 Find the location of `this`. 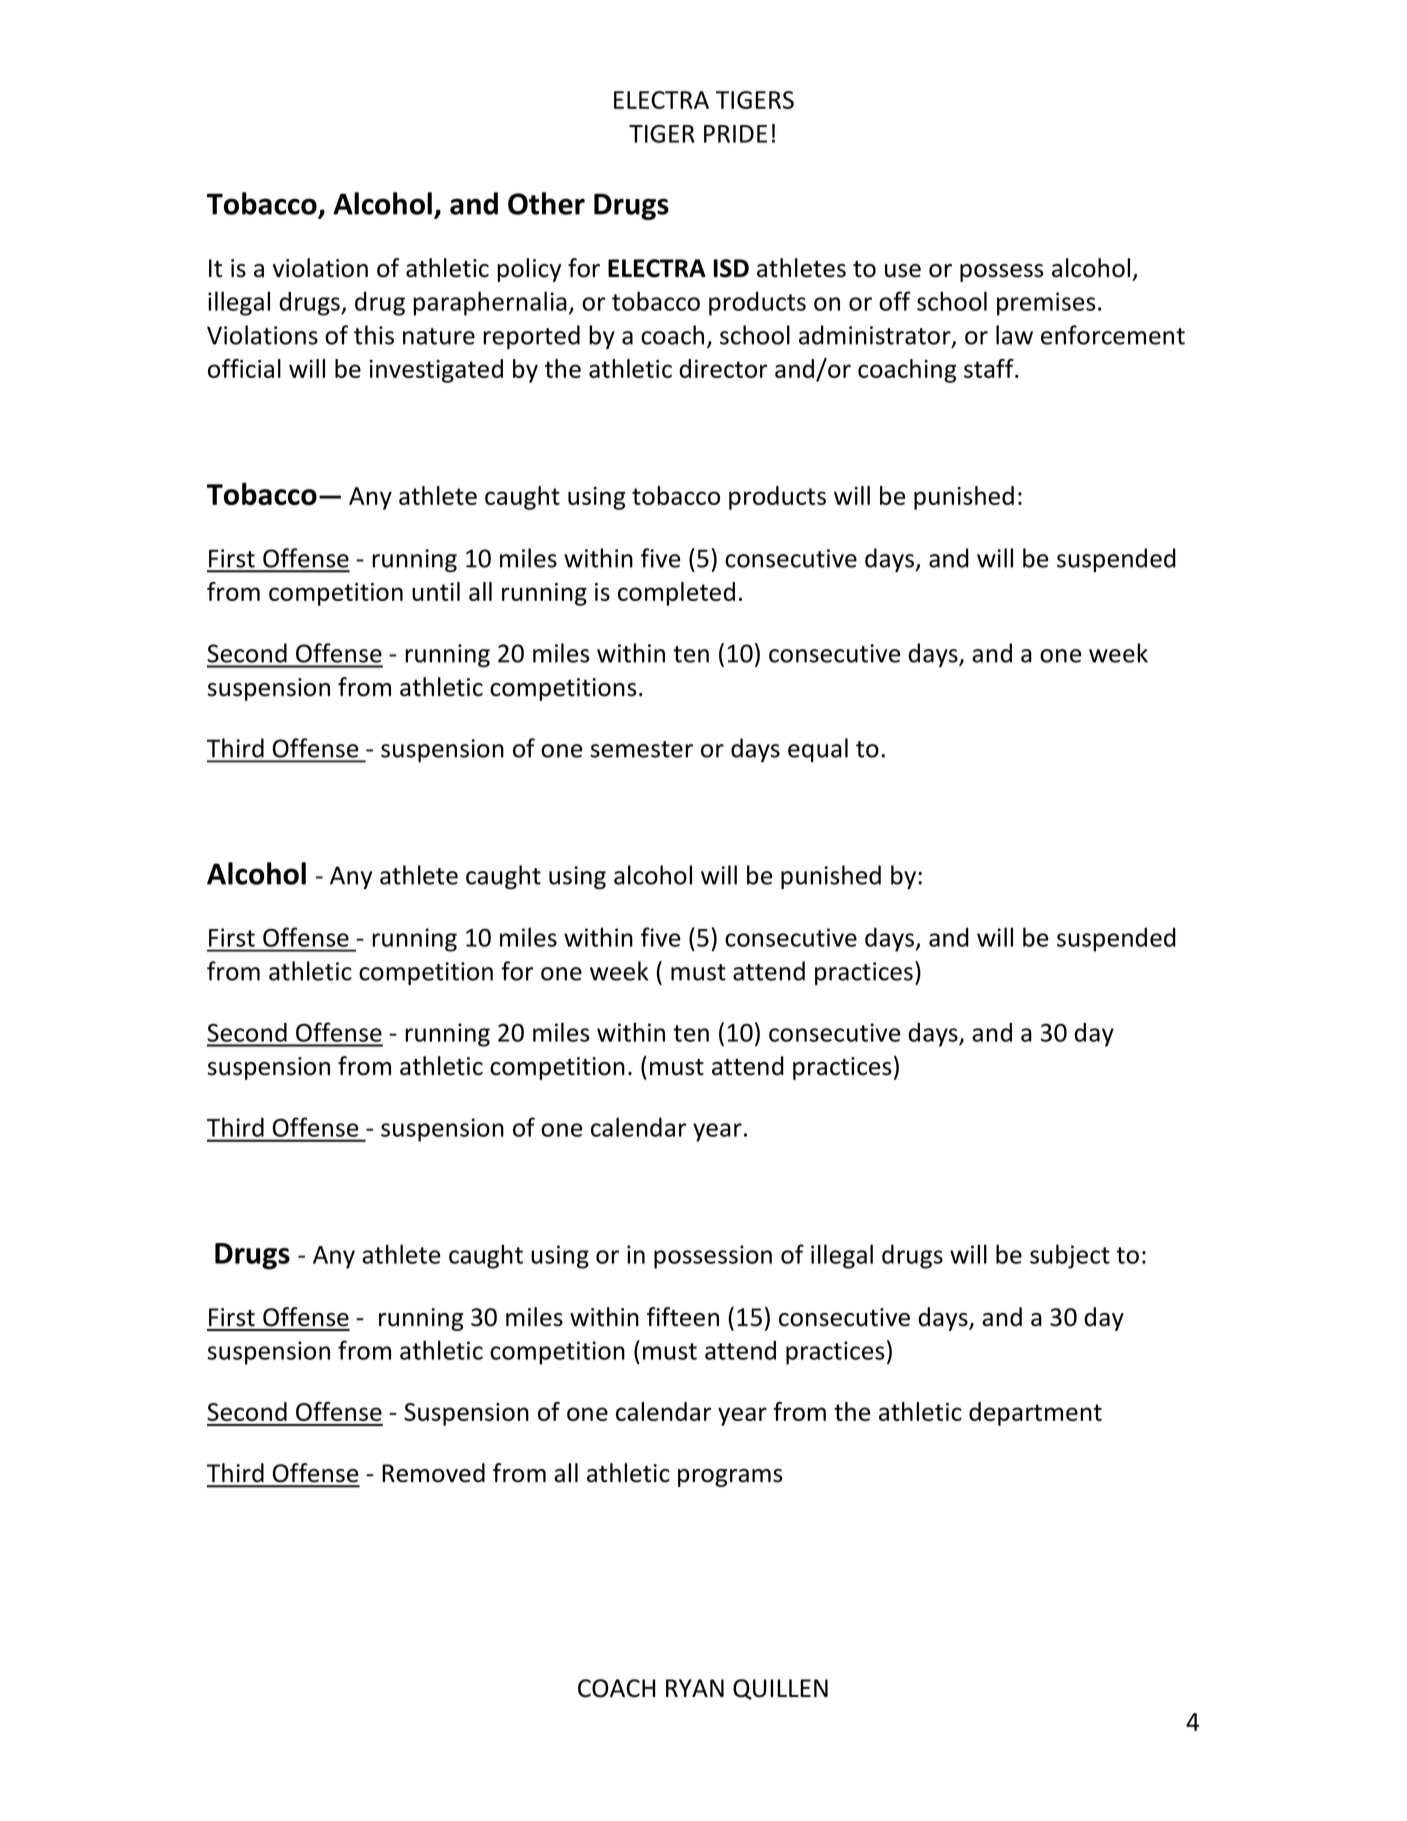

this is located at coordinates (374, 335).
